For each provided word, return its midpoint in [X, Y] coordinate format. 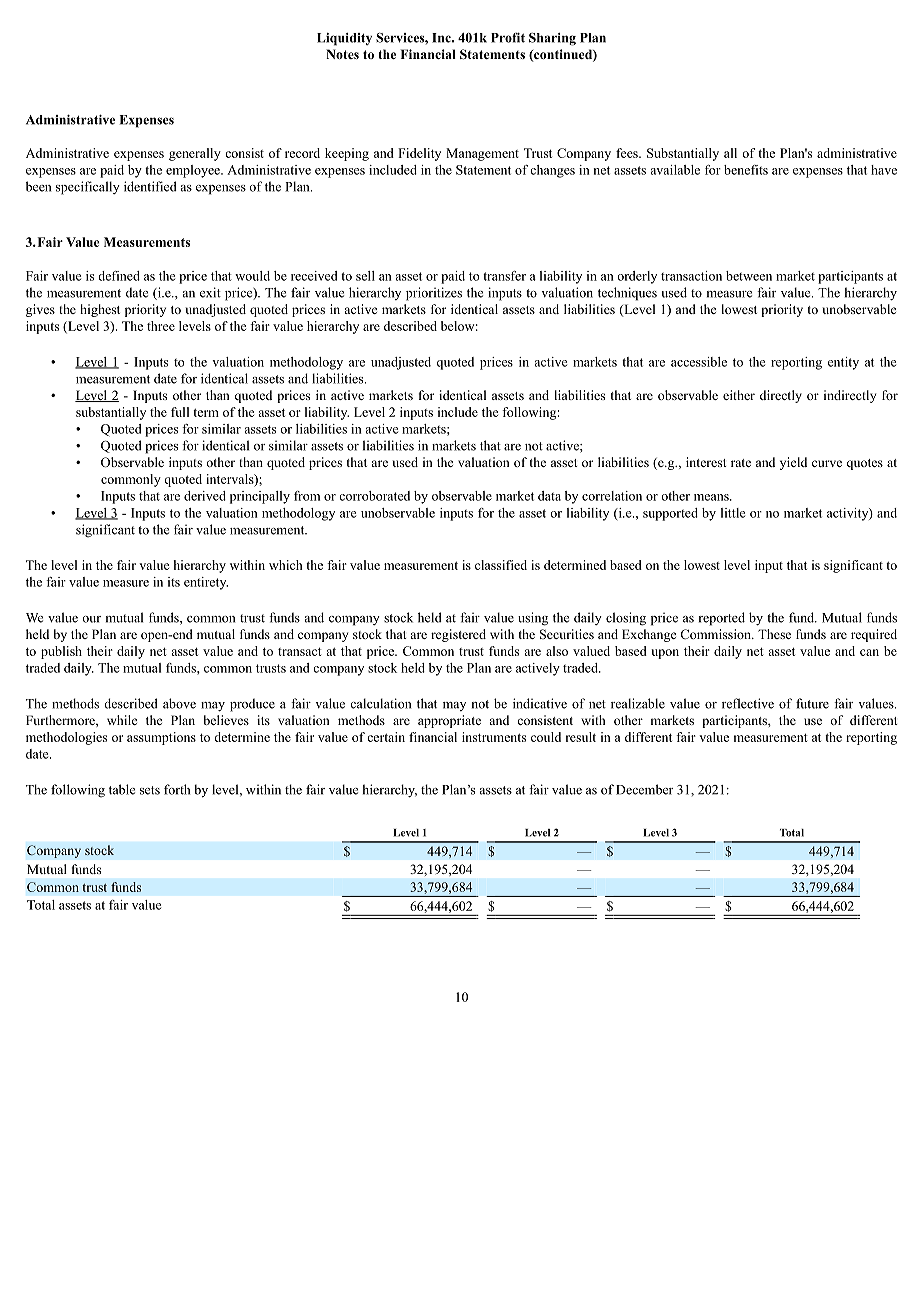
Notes [342, 54]
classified [501, 565]
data [549, 496]
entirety [206, 583]
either [739, 395]
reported [721, 619]
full [180, 412]
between [749, 276]
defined [119, 276]
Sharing [552, 39]
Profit [508, 38]
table [122, 789]
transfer [504, 276]
